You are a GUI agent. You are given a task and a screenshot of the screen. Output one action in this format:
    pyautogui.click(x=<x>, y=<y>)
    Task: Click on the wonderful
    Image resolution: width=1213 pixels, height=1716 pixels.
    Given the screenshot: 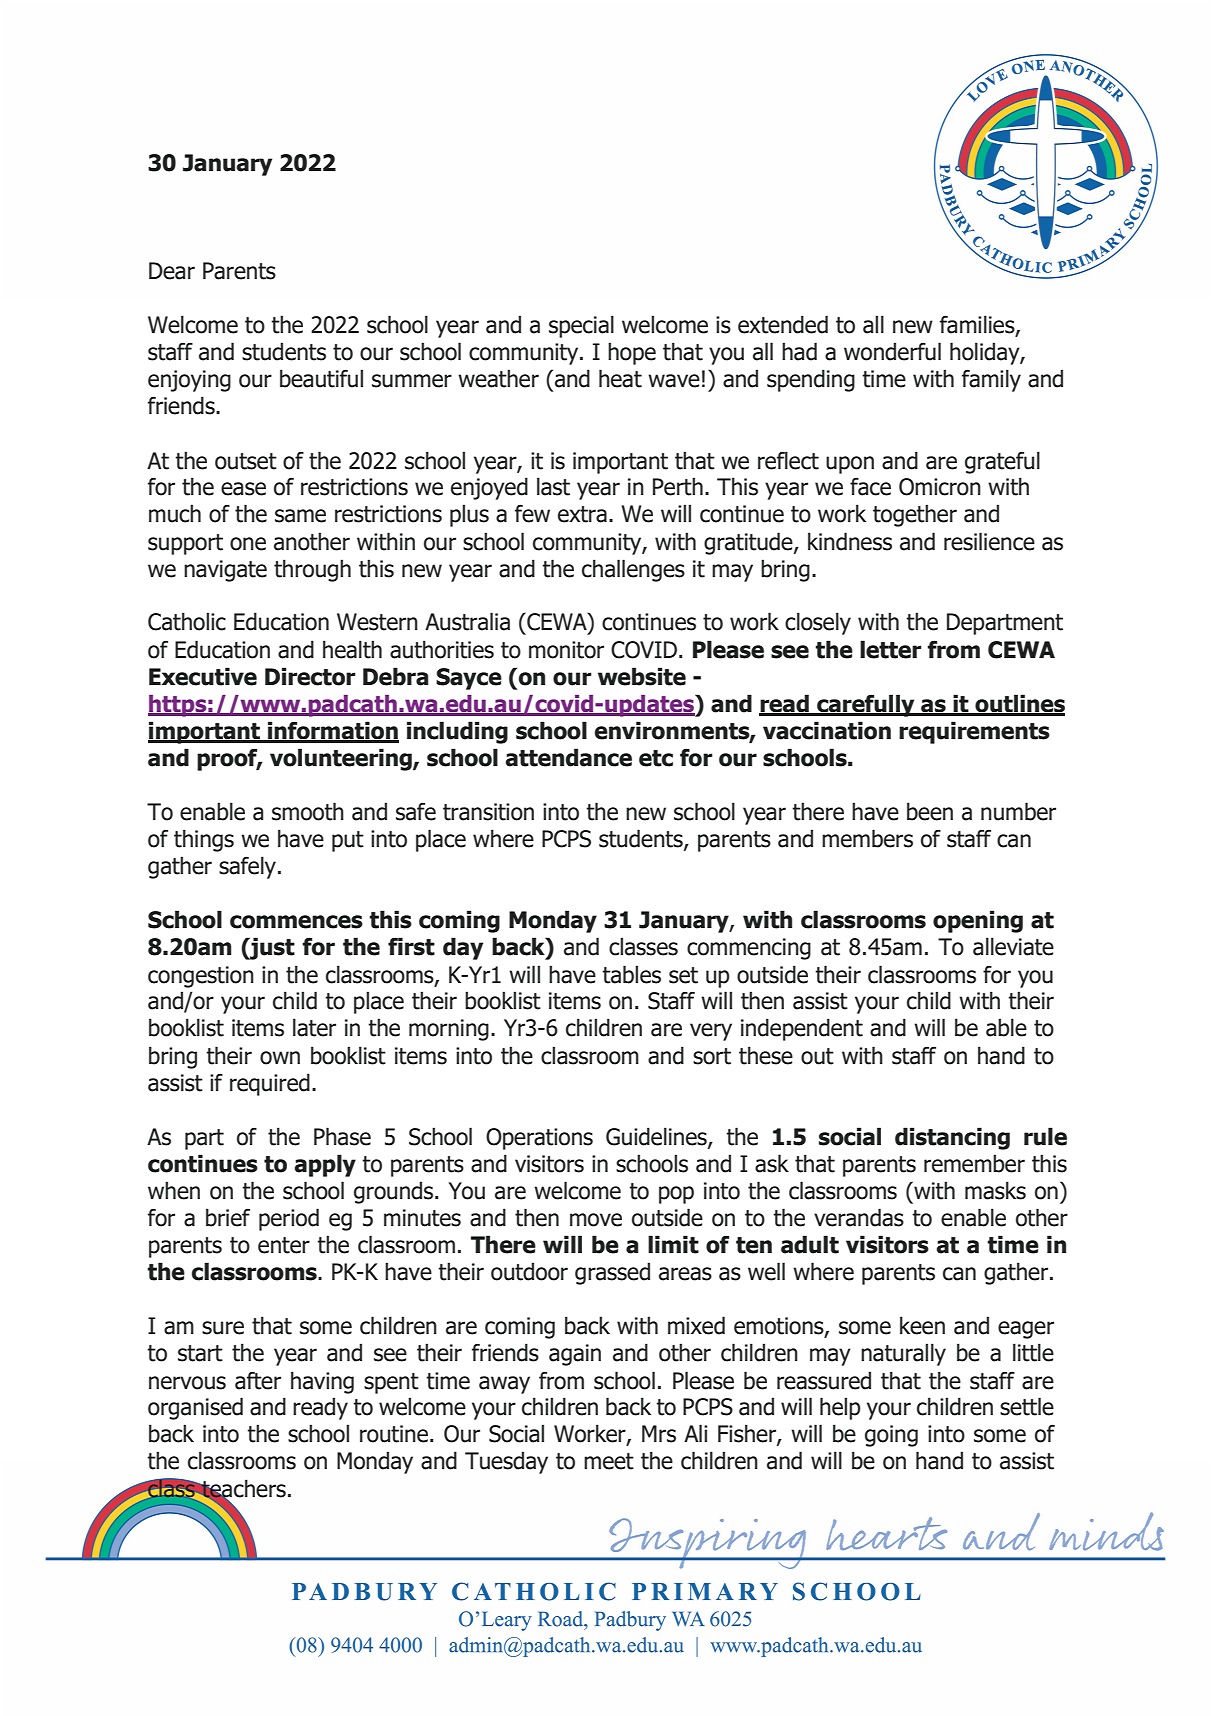 What is the action you would take?
    pyautogui.click(x=892, y=351)
